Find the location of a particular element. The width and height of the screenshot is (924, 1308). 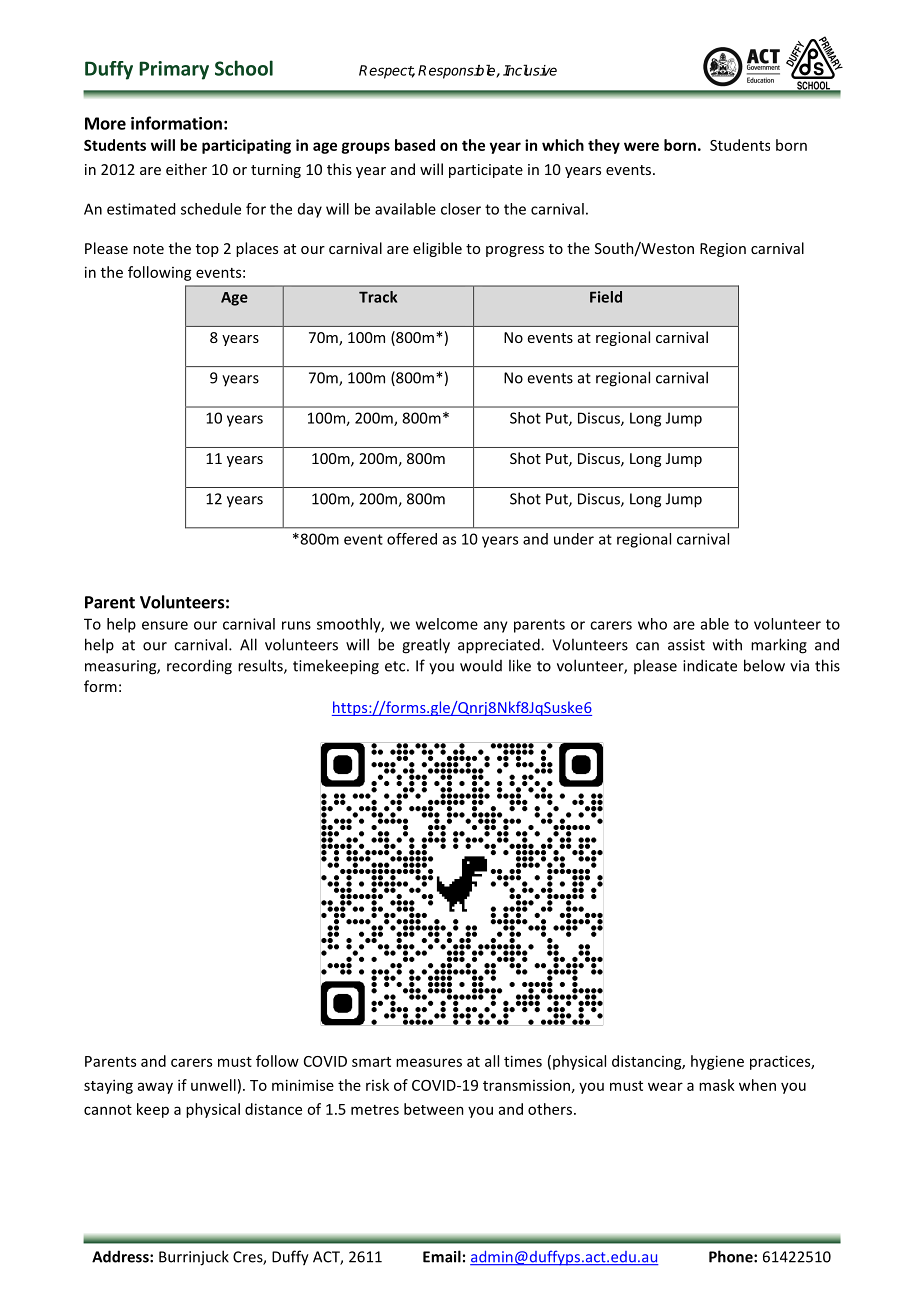

would is located at coordinates (481, 665).
